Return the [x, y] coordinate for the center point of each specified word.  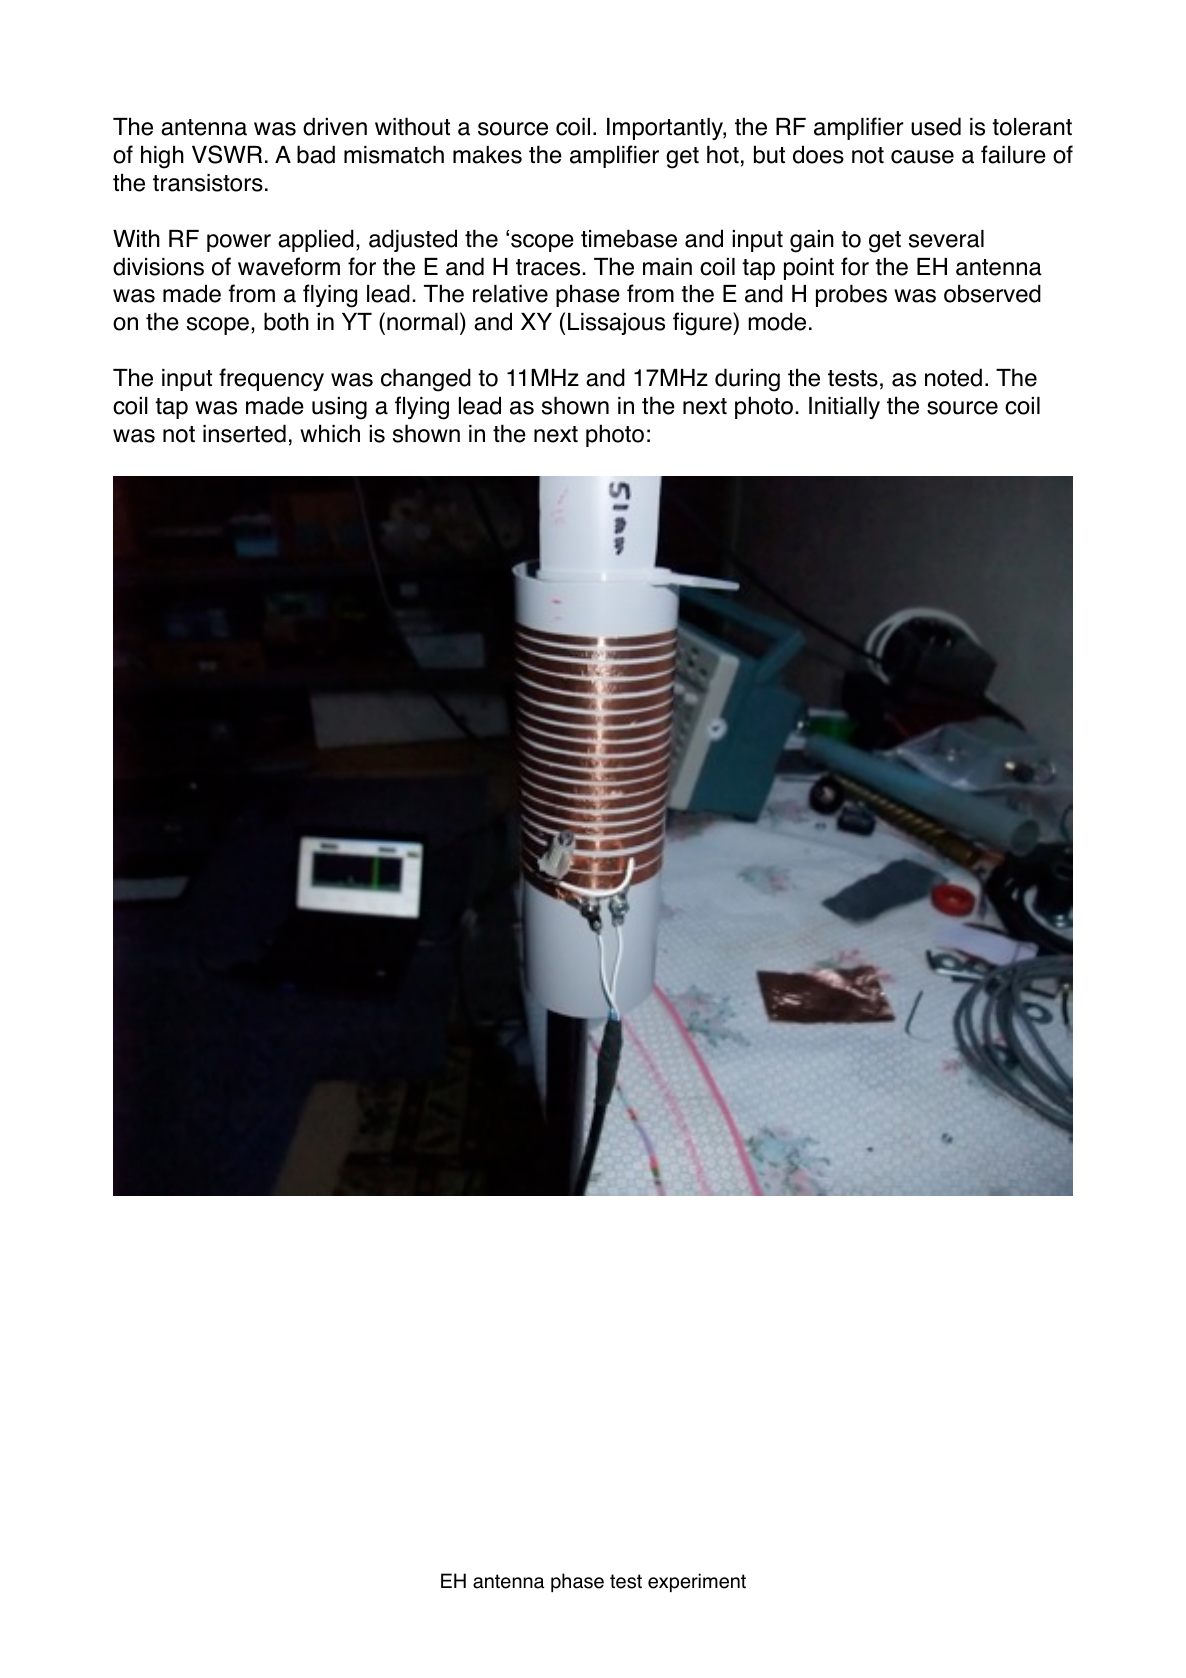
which [330, 433]
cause [922, 157]
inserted [244, 433]
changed [426, 380]
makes [487, 155]
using [339, 408]
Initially [844, 408]
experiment [697, 1582]
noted [953, 377]
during [747, 380]
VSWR [227, 154]
